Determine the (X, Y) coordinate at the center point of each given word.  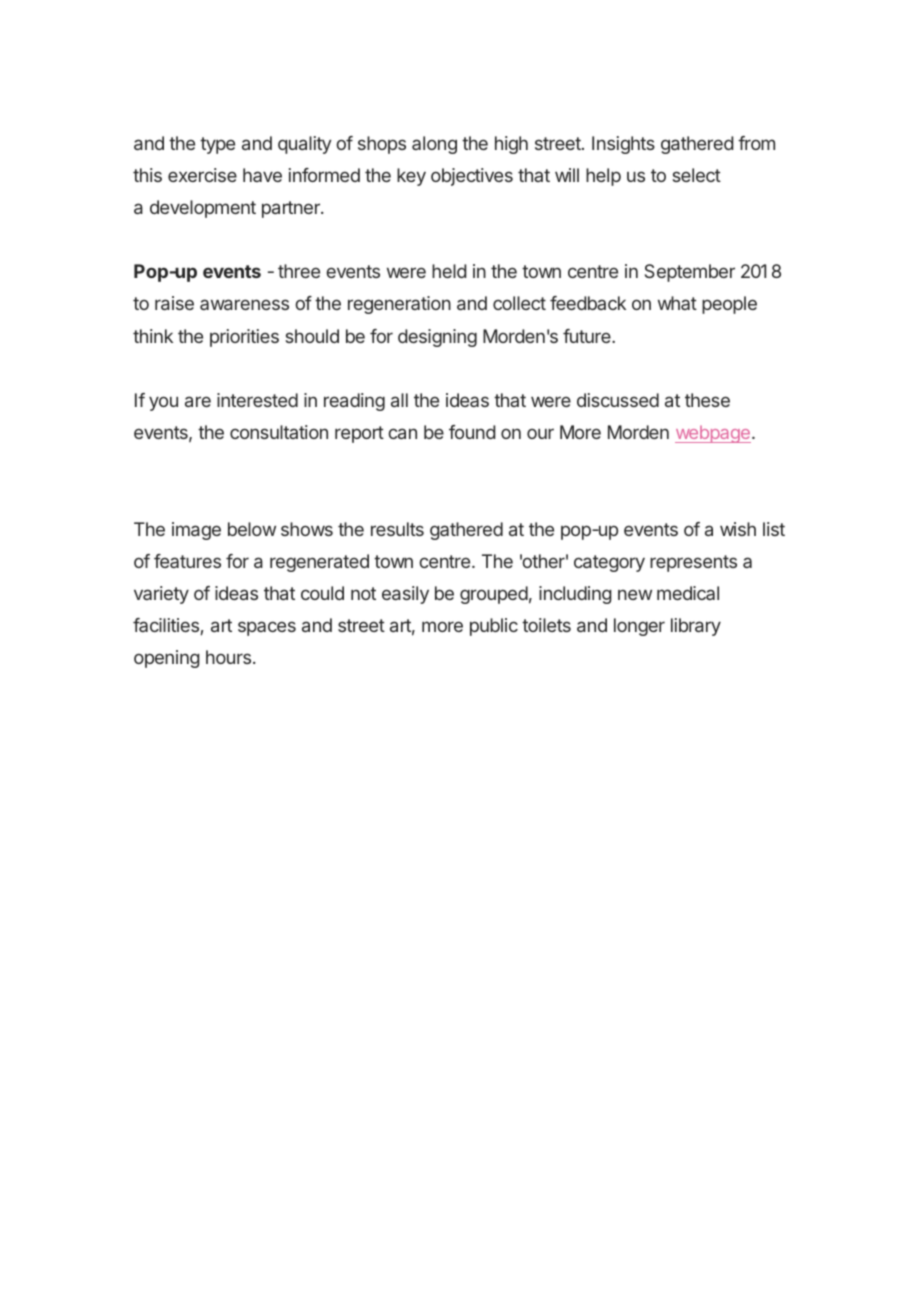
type (217, 145)
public (494, 627)
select (696, 175)
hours (228, 657)
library (696, 627)
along (434, 145)
